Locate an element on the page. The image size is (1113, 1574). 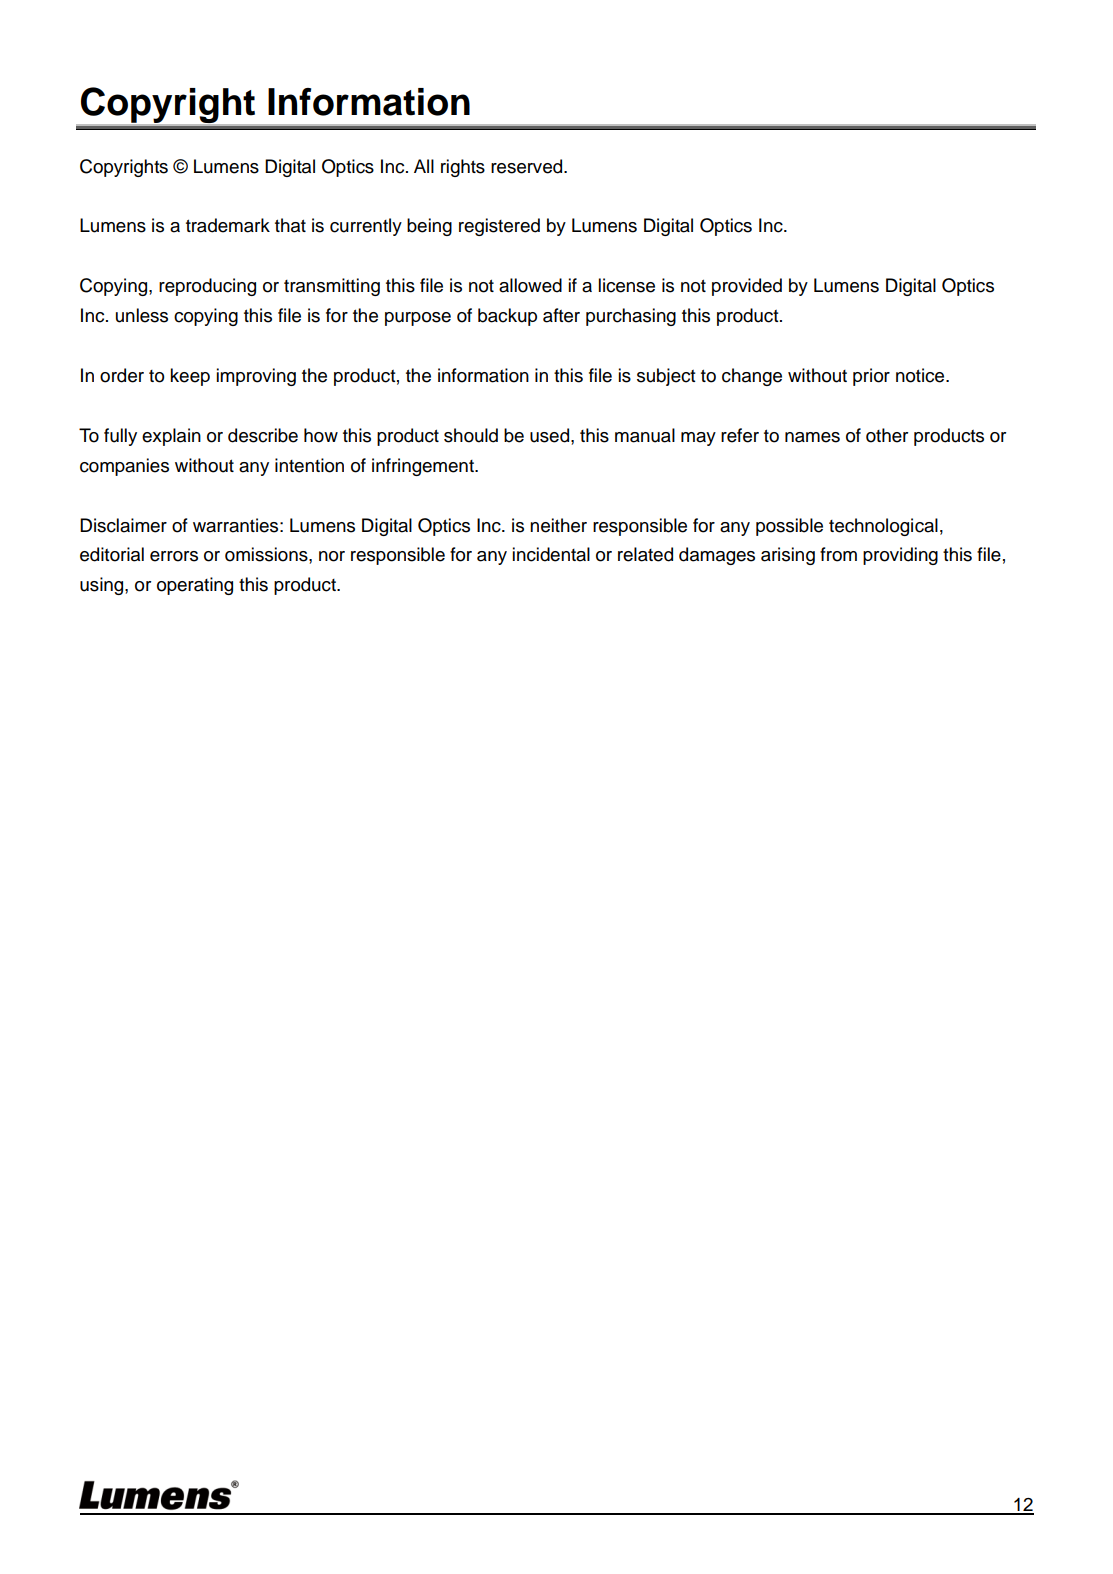
incidental is located at coordinates (551, 554).
